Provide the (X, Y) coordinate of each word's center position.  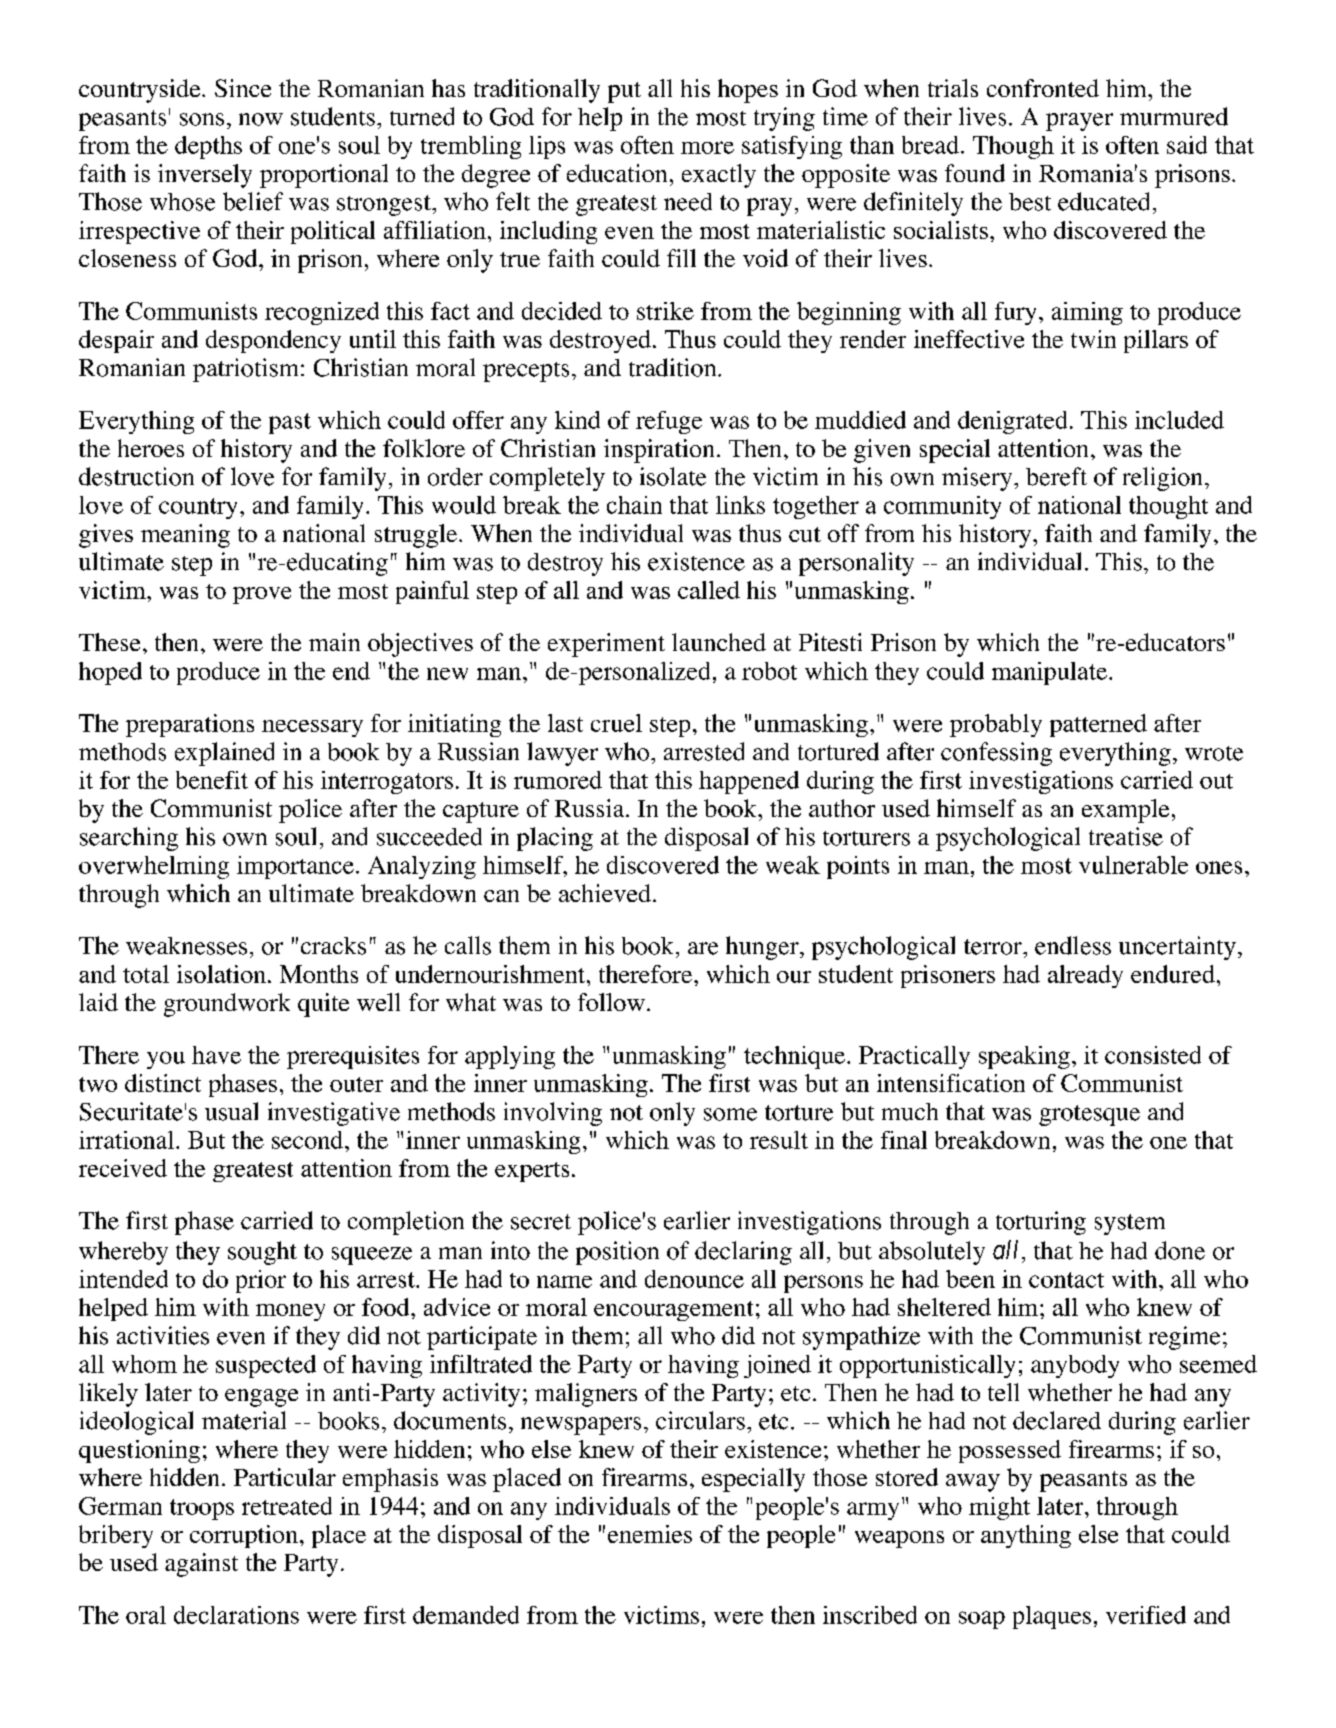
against (201, 1565)
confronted (1043, 88)
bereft (1056, 476)
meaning (185, 536)
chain (634, 505)
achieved (605, 893)
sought (262, 1253)
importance (295, 867)
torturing (1041, 1223)
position (617, 1253)
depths (208, 147)
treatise (1126, 836)
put (624, 92)
